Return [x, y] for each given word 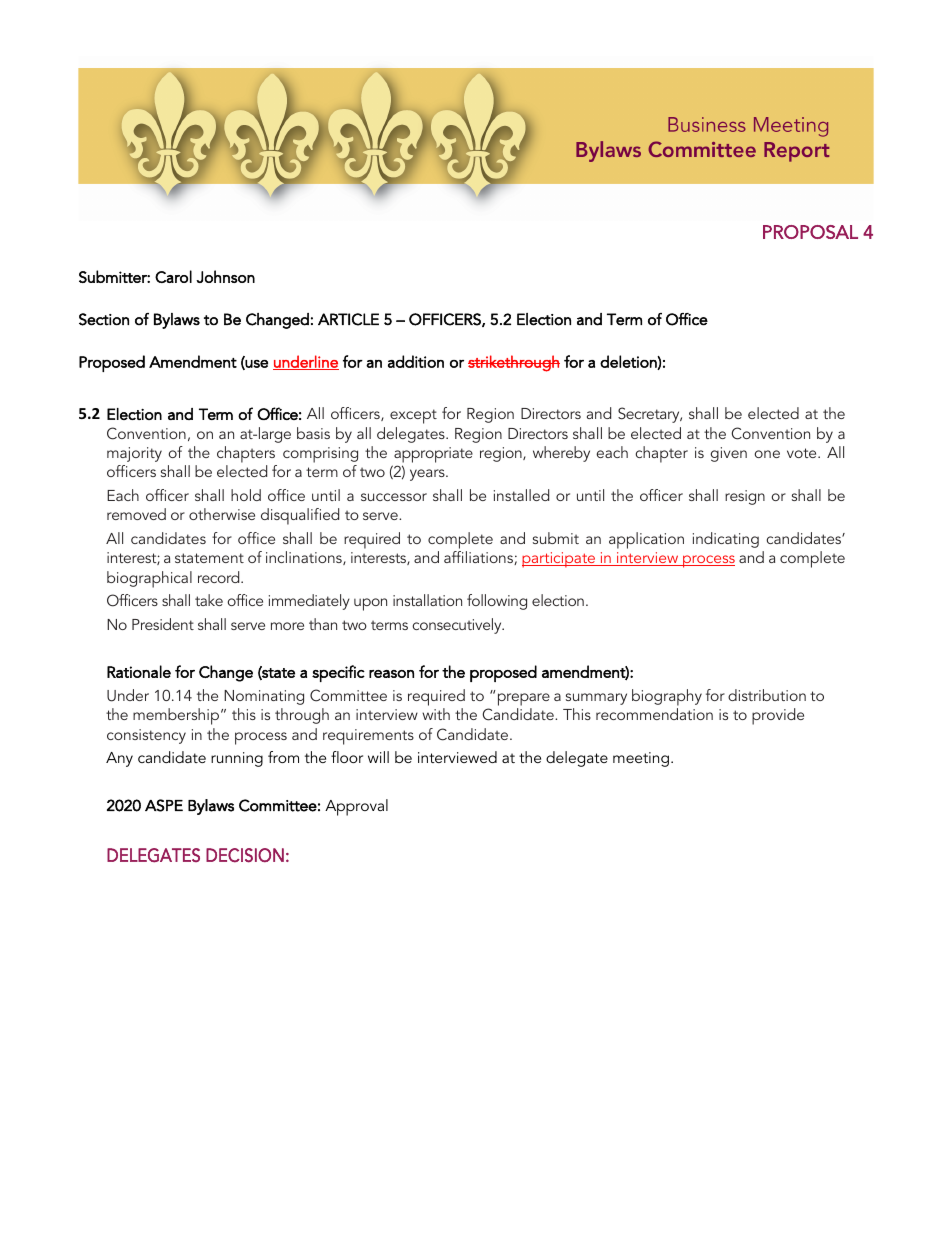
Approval [356, 807]
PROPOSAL [810, 232]
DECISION [245, 855]
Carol [173, 276]
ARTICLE [348, 319]
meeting [641, 759]
